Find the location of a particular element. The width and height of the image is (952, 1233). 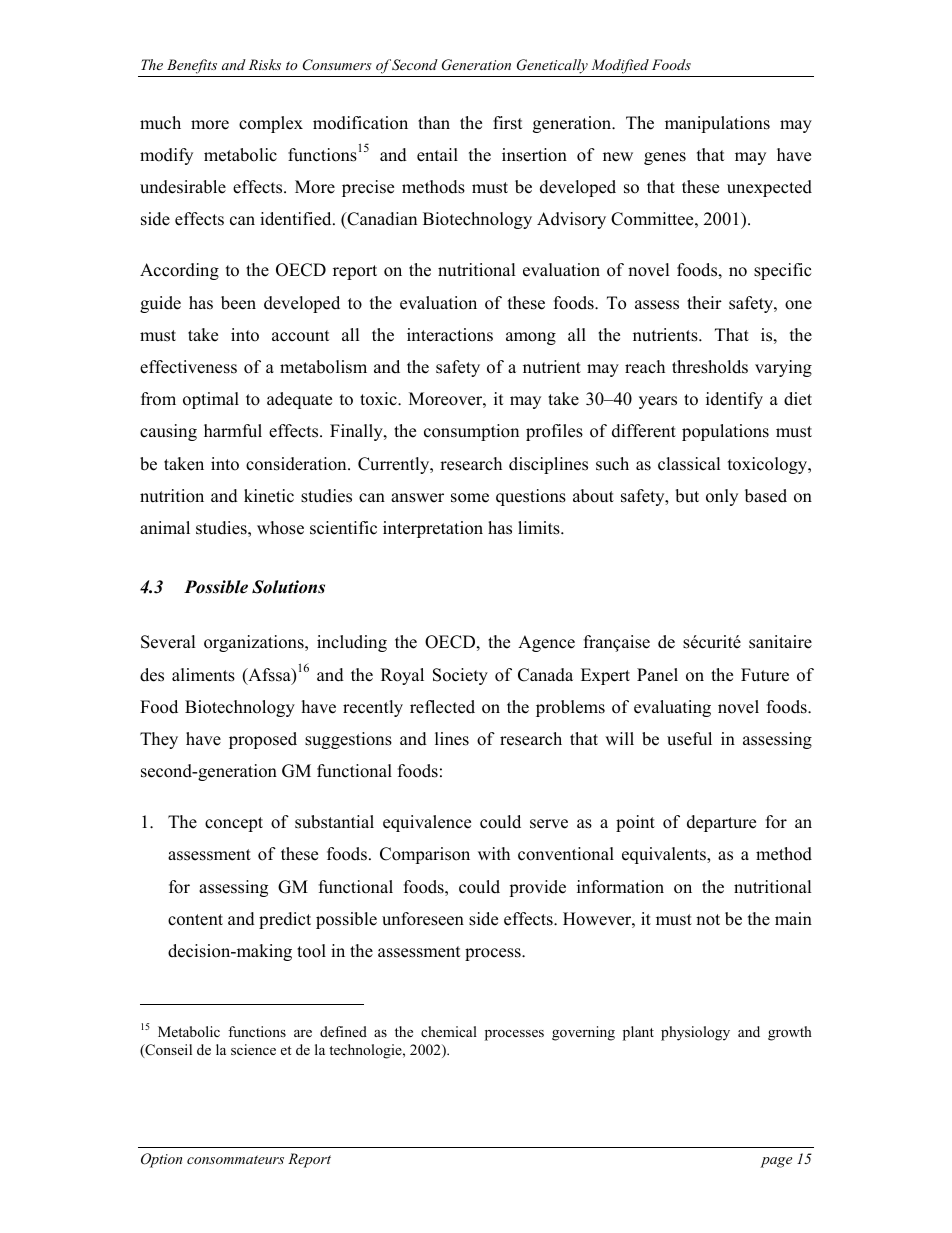

first is located at coordinates (508, 123).
